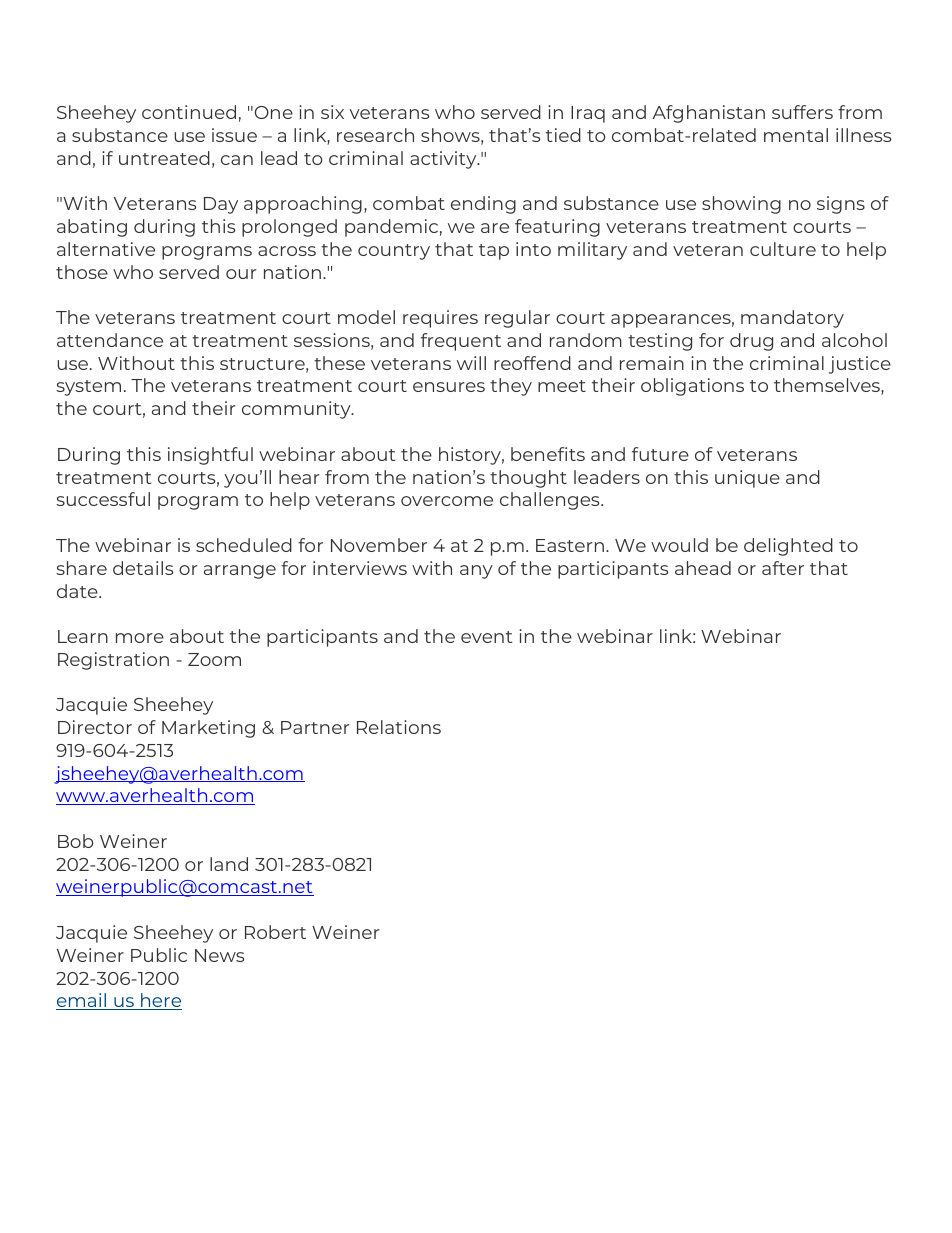 This screenshot has height=1233, width=952. What do you see at coordinates (160, 1001) in the screenshot?
I see `here` at bounding box center [160, 1001].
